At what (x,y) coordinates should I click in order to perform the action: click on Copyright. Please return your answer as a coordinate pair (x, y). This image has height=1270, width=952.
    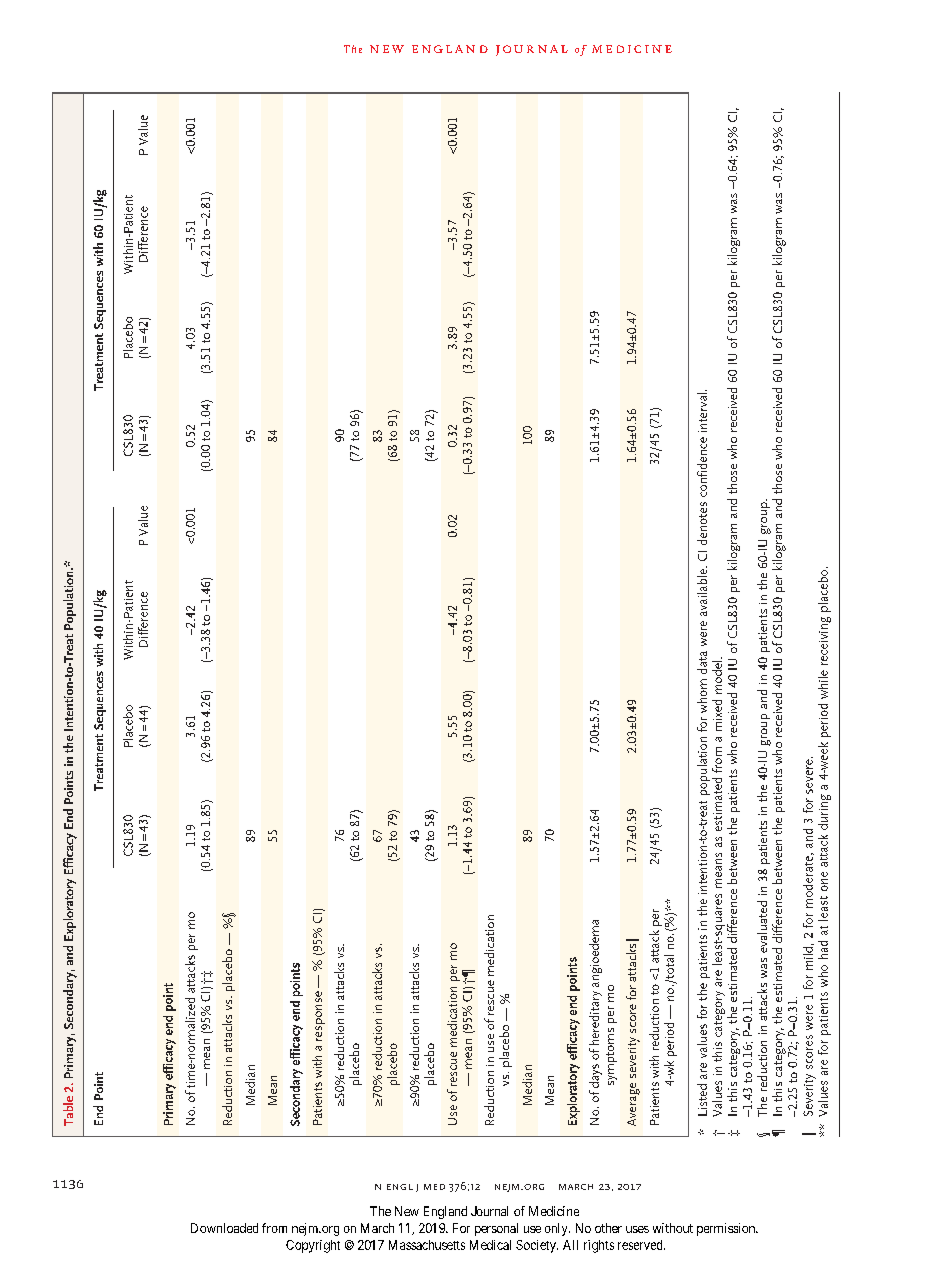
    Looking at the image, I should click on (313, 1246).
